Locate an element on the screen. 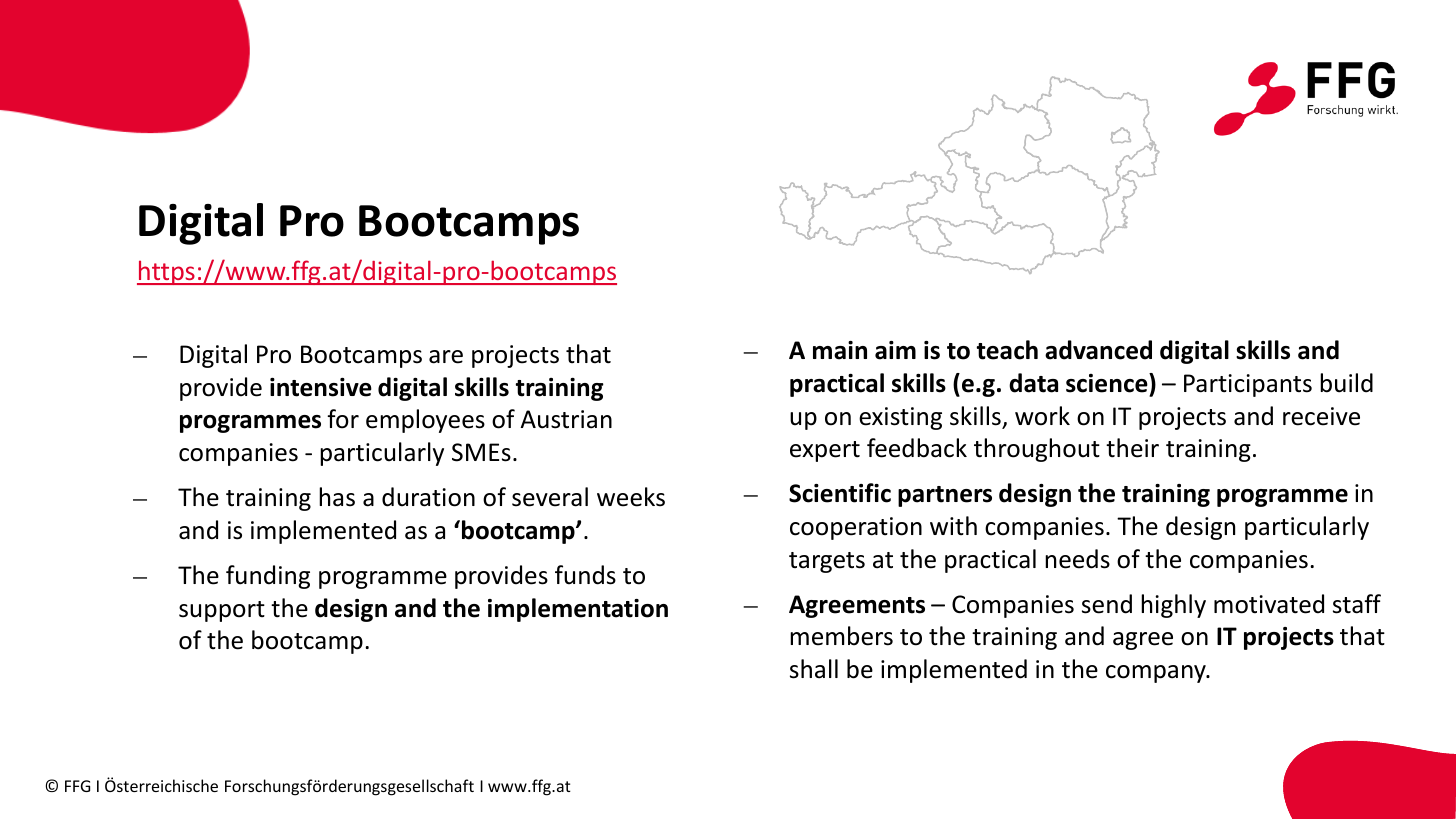 The image size is (1456, 819). implementation is located at coordinates (578, 610).
